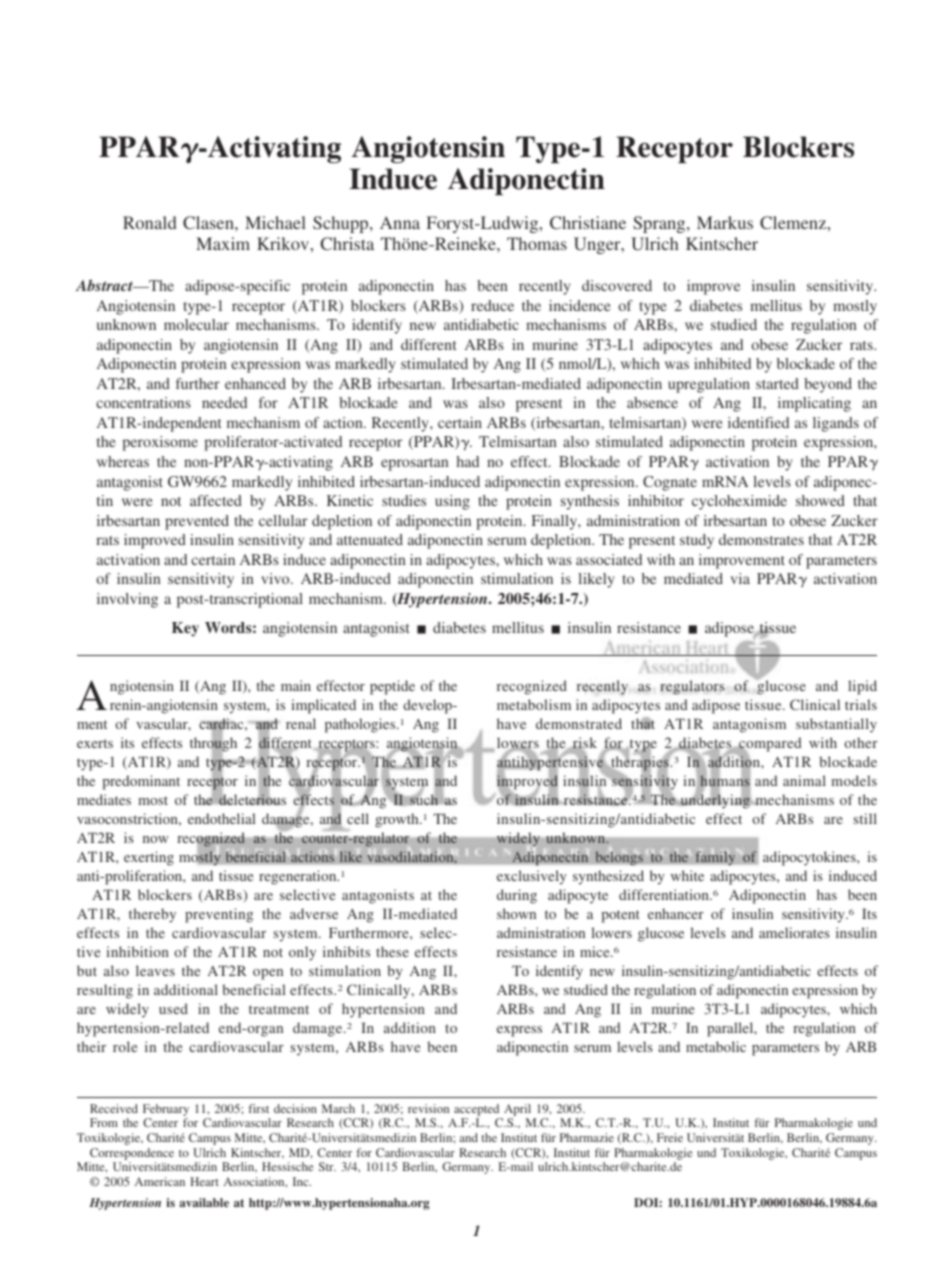 The image size is (952, 1275). I want to click on Maxim, so click(223, 243).
